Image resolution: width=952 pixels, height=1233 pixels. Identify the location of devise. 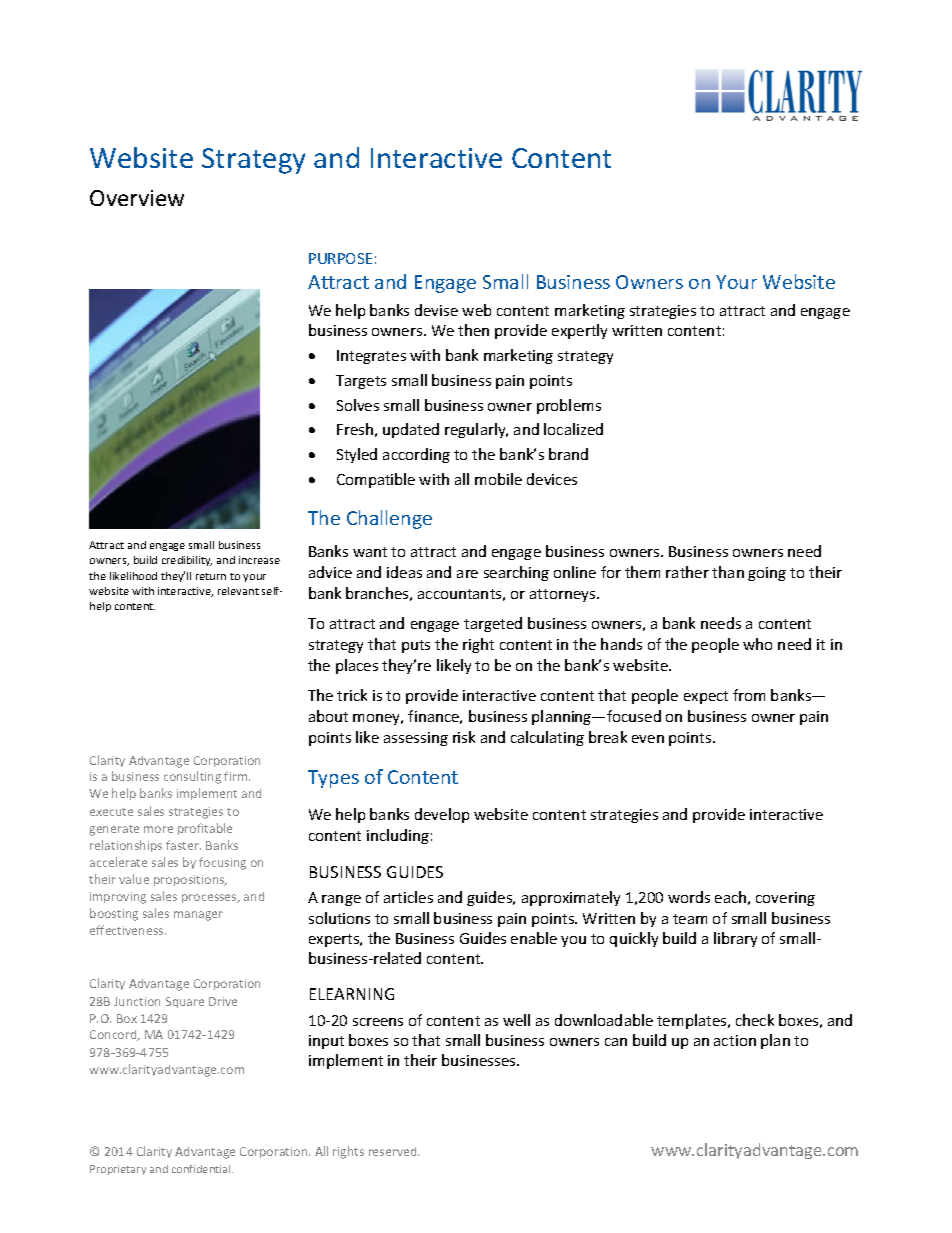
(436, 310).
